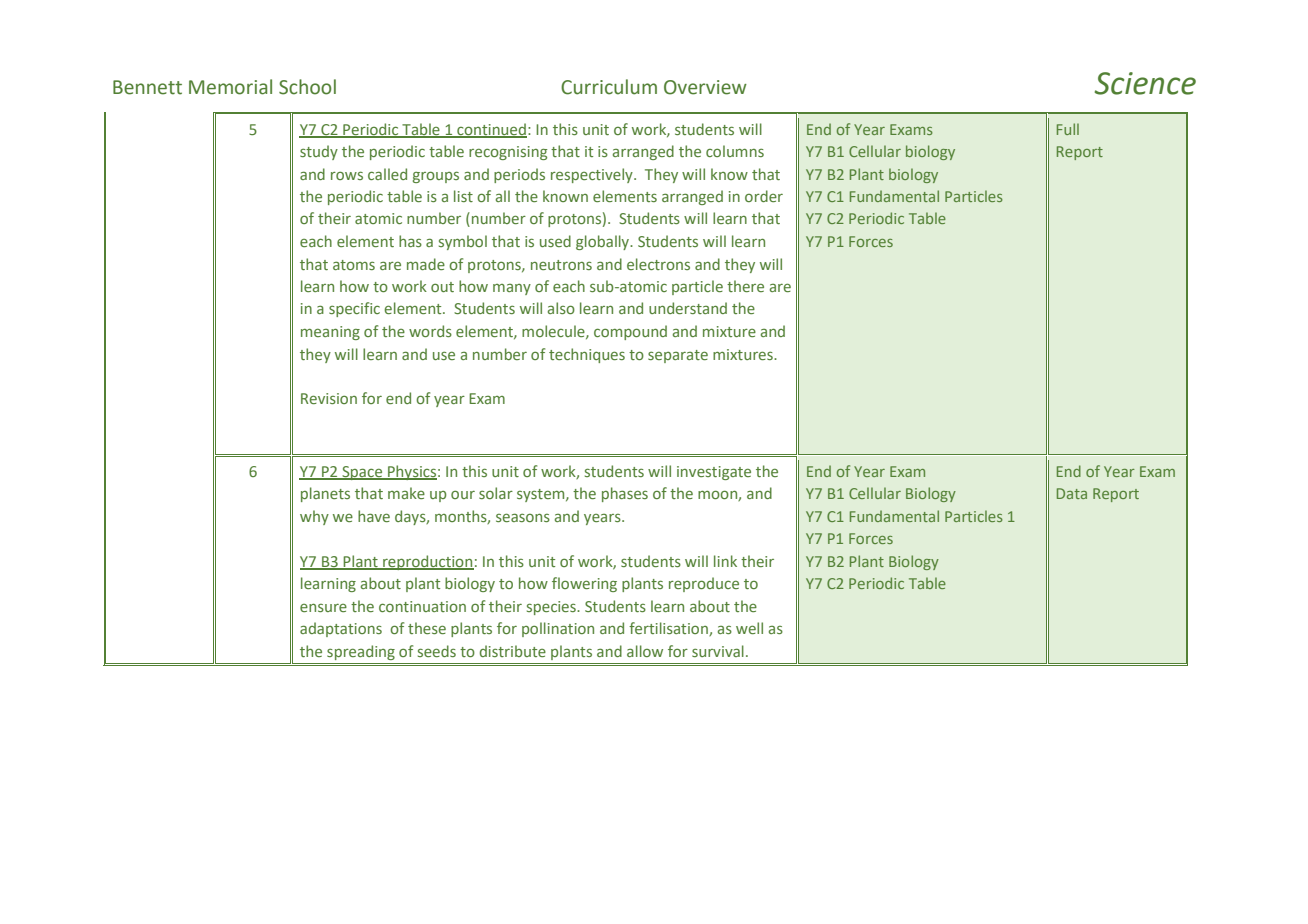 The height and width of the image is (924, 1308). What do you see at coordinates (329, 398) in the image?
I see `Revision` at bounding box center [329, 398].
